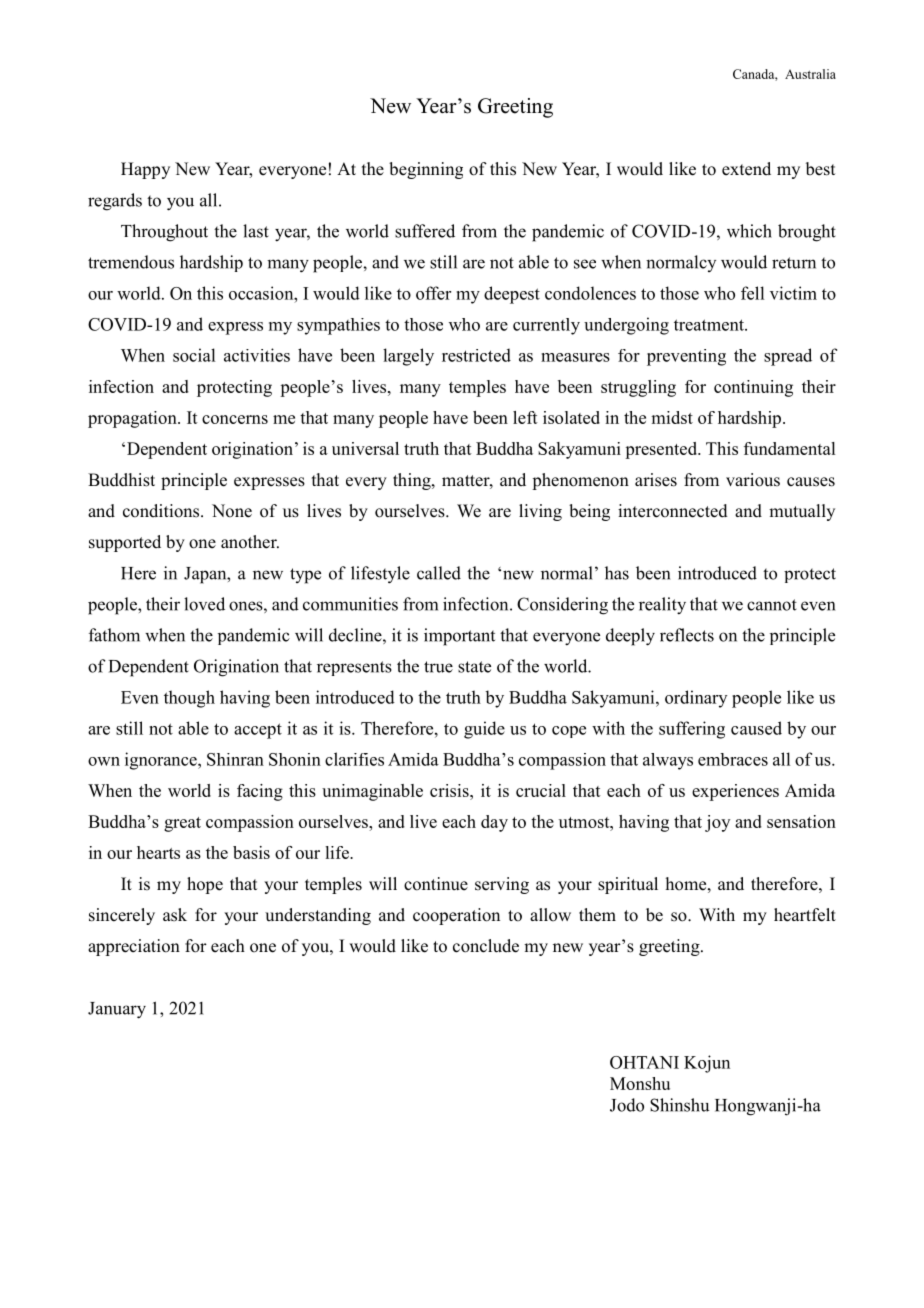 The height and width of the document is (1308, 924). What do you see at coordinates (486, 946) in the document?
I see `conclude` at bounding box center [486, 946].
